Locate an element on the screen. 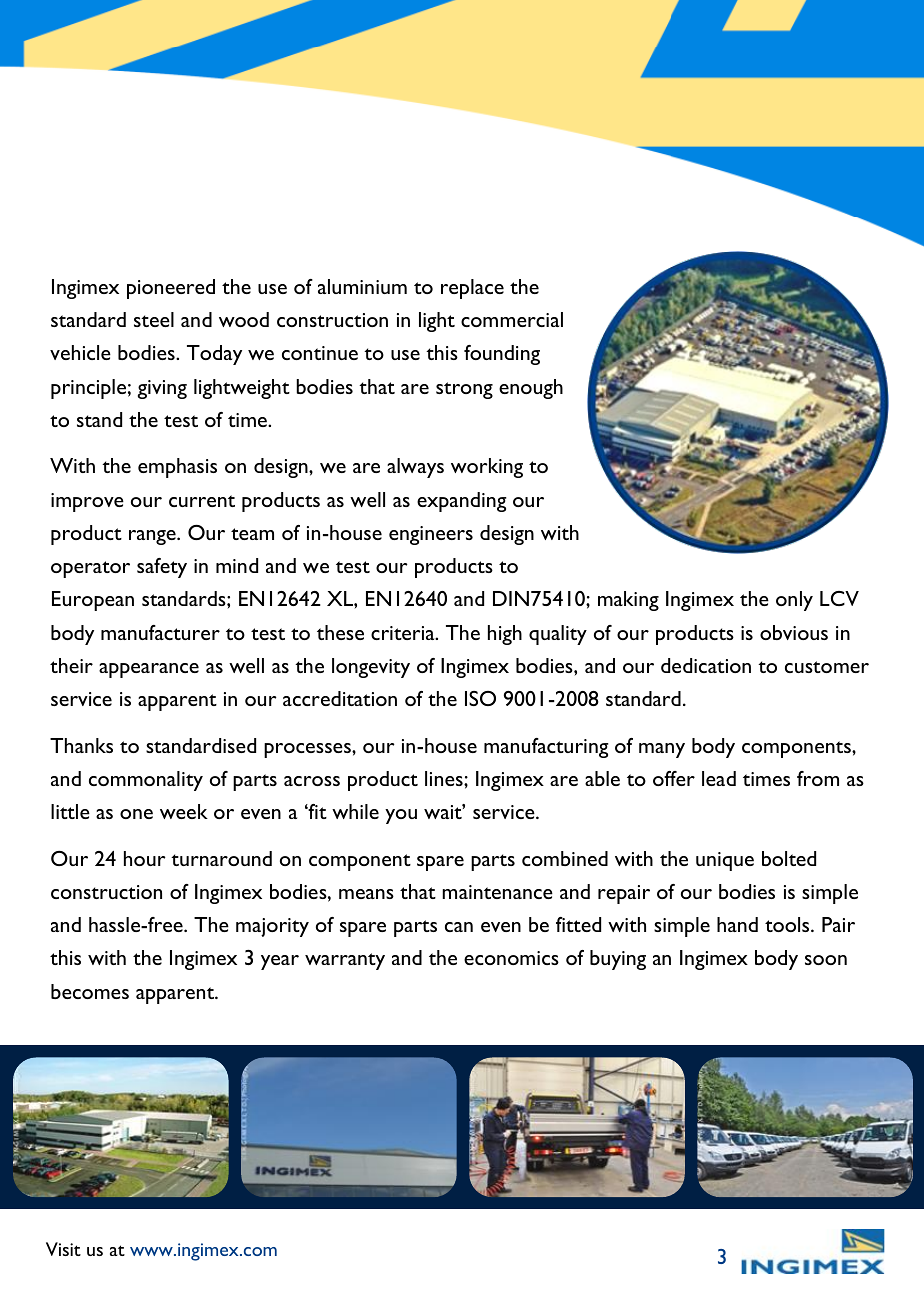 The width and height of the screenshot is (924, 1313). steel is located at coordinates (154, 319).
